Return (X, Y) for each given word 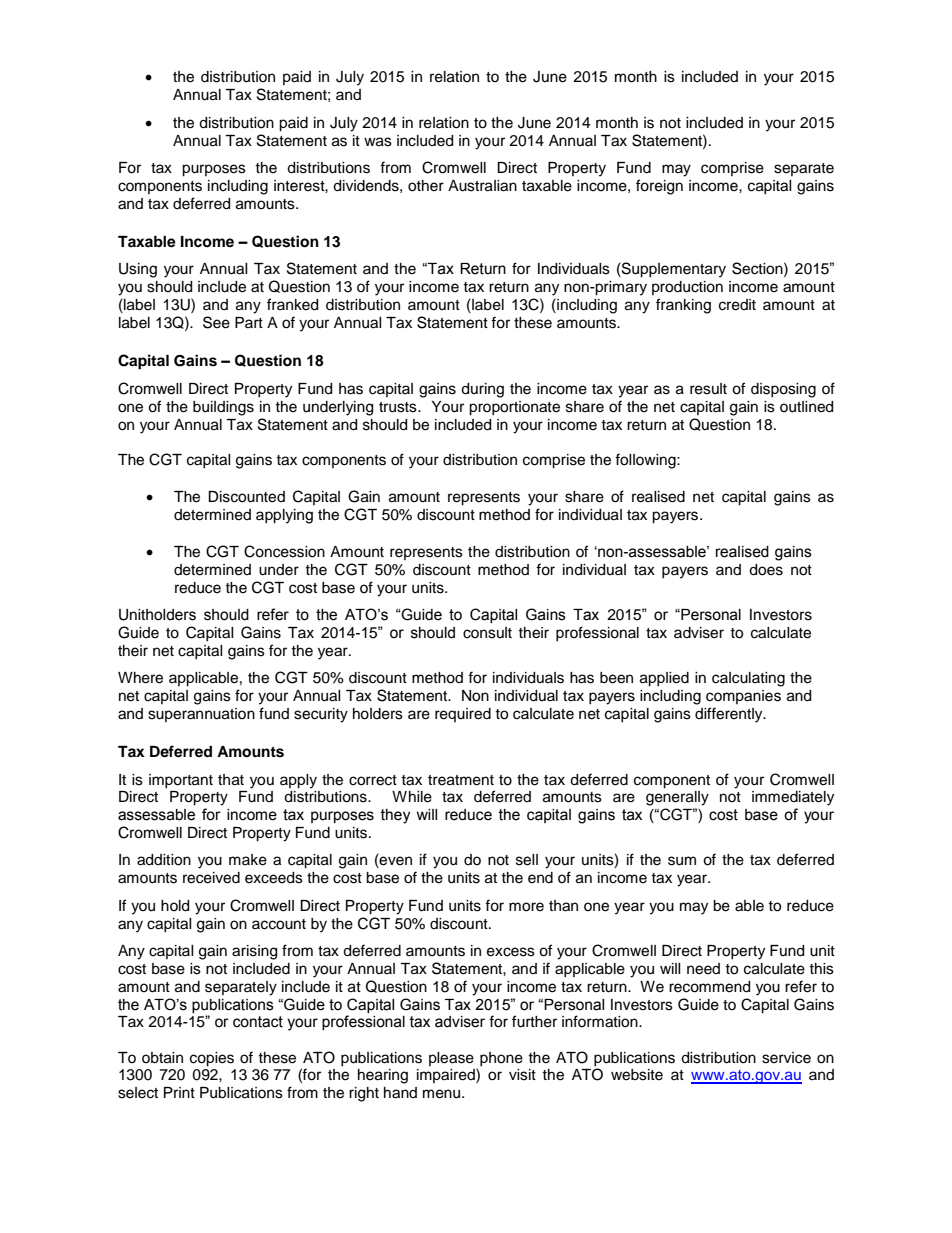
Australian (482, 186)
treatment (461, 780)
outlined (806, 407)
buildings (223, 408)
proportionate (514, 408)
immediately (793, 798)
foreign (659, 187)
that (231, 780)
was (378, 142)
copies (212, 1059)
